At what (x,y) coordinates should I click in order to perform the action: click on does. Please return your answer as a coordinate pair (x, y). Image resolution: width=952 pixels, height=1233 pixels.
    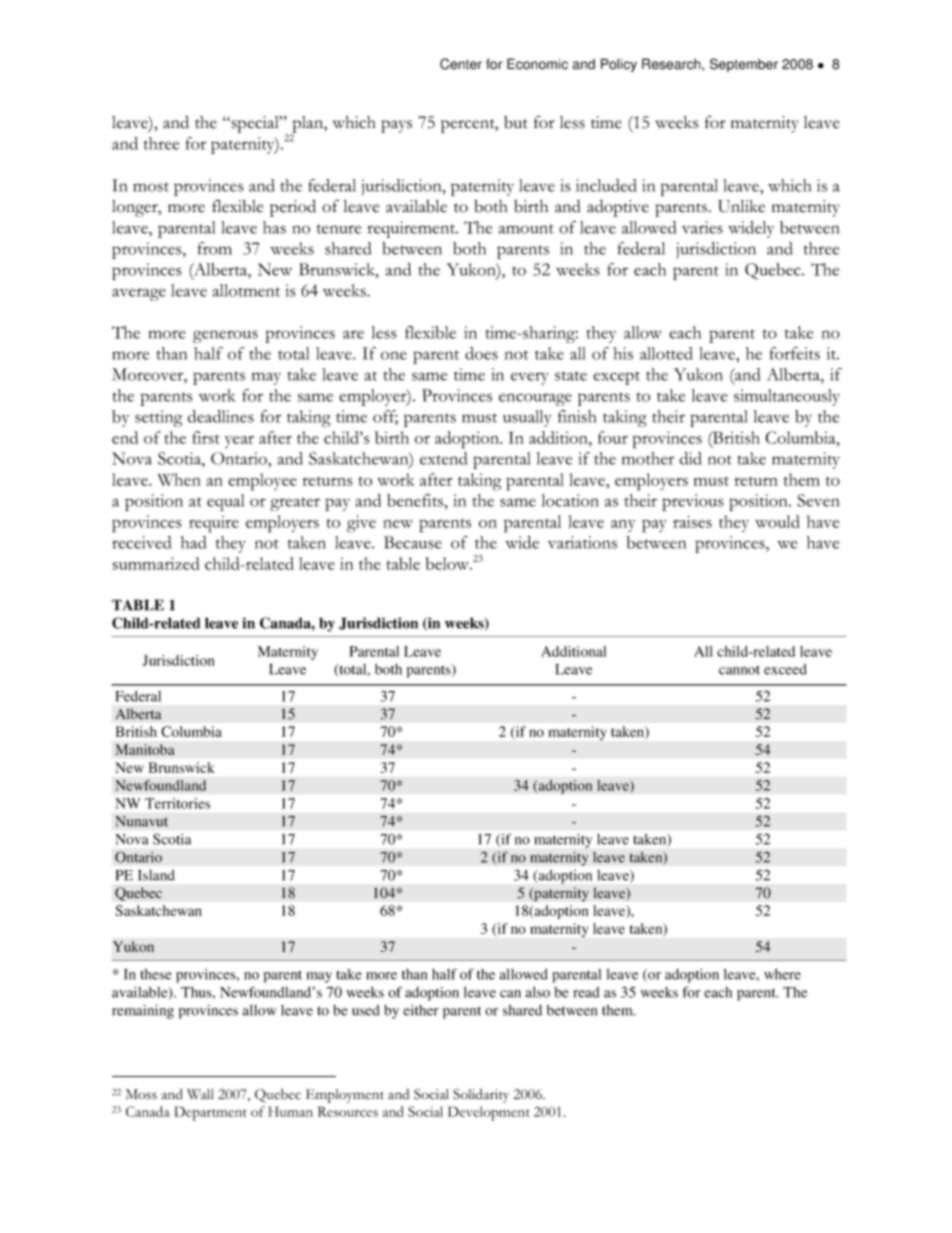
    Looking at the image, I should click on (481, 353).
